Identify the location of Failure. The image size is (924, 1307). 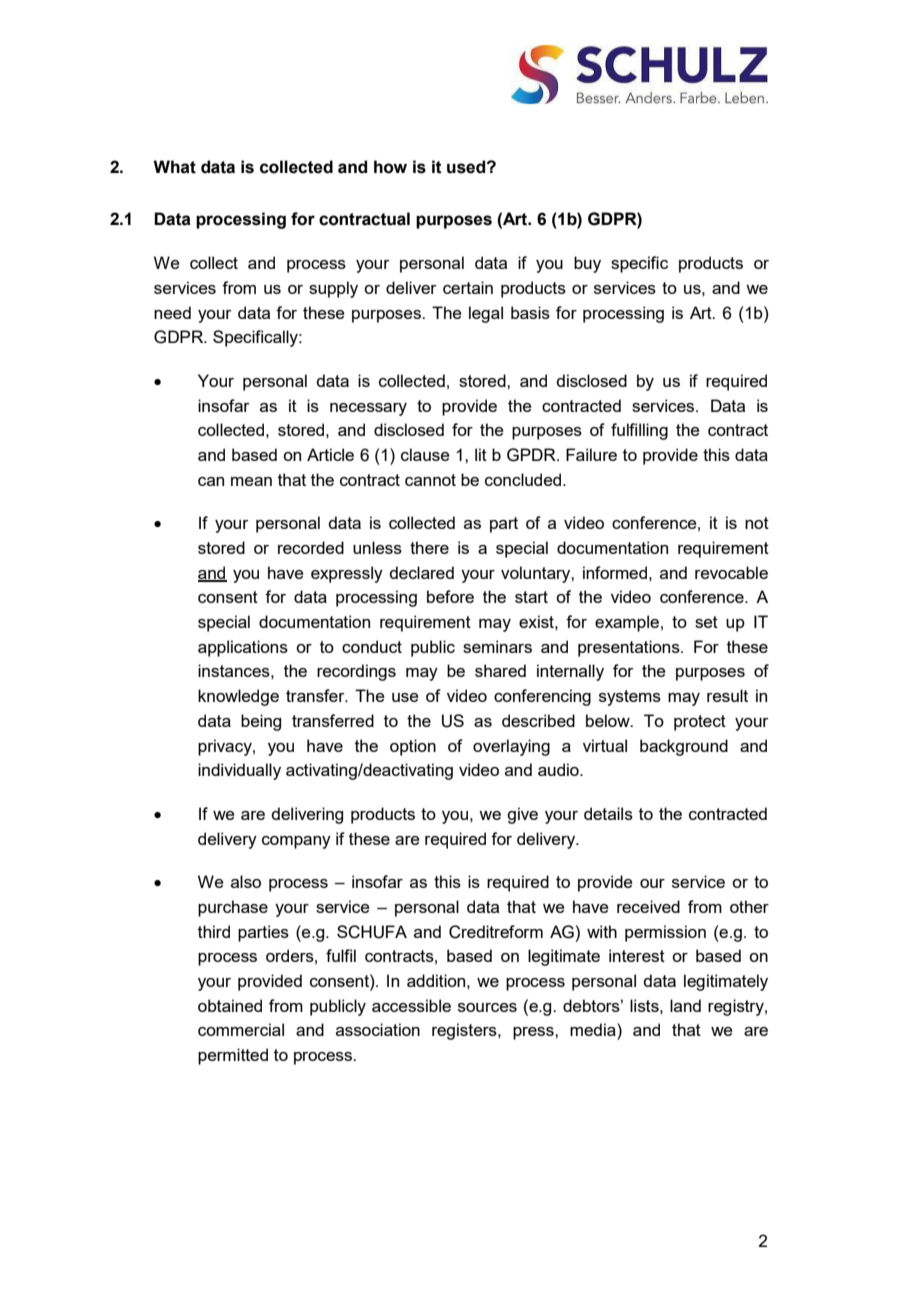
(591, 454).
